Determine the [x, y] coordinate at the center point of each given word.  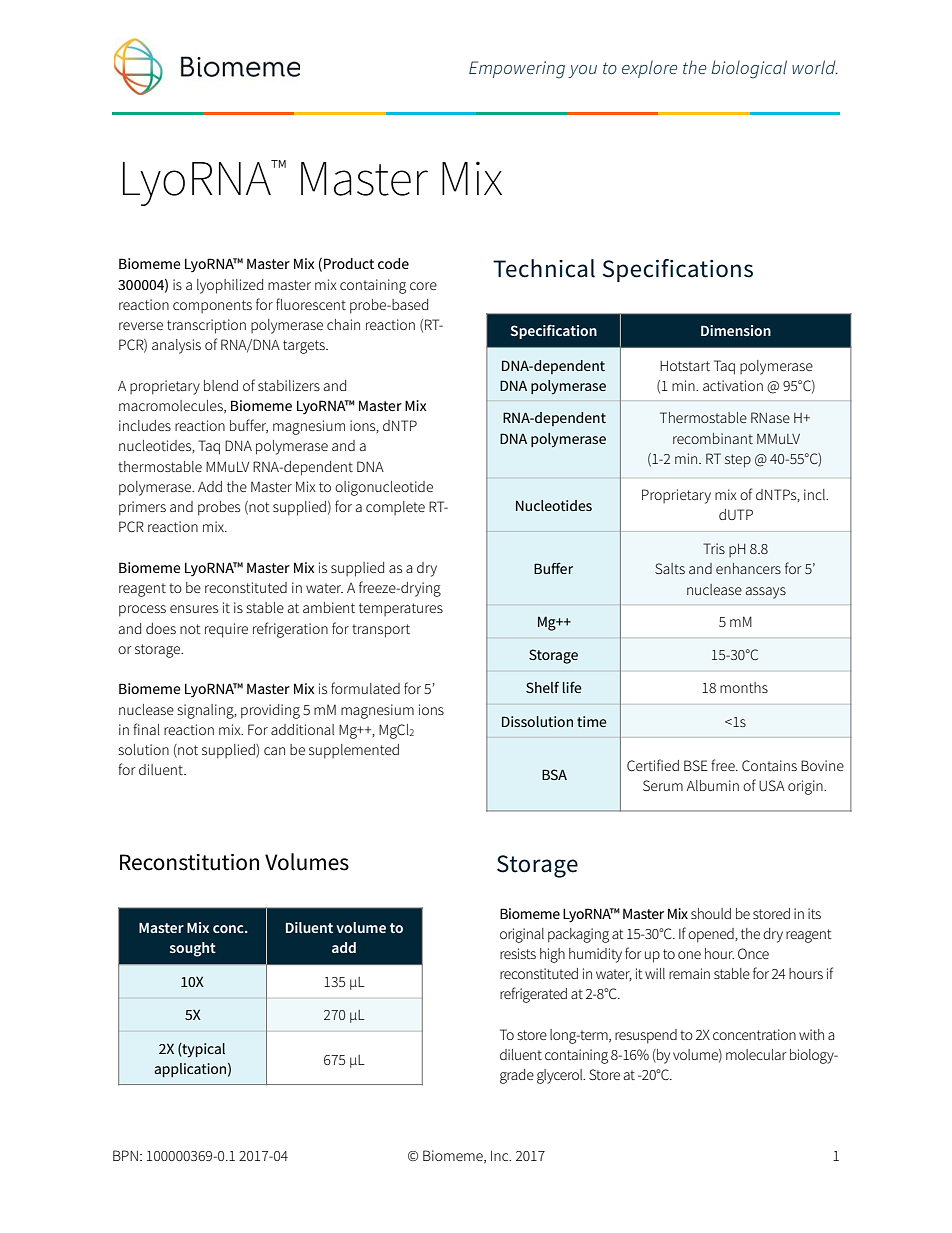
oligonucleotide [384, 488]
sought [193, 949]
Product [349, 263]
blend [221, 385]
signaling [206, 711]
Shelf [542, 687]
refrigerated [533, 995]
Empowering [517, 70]
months [744, 687]
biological [749, 69]
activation [733, 385]
